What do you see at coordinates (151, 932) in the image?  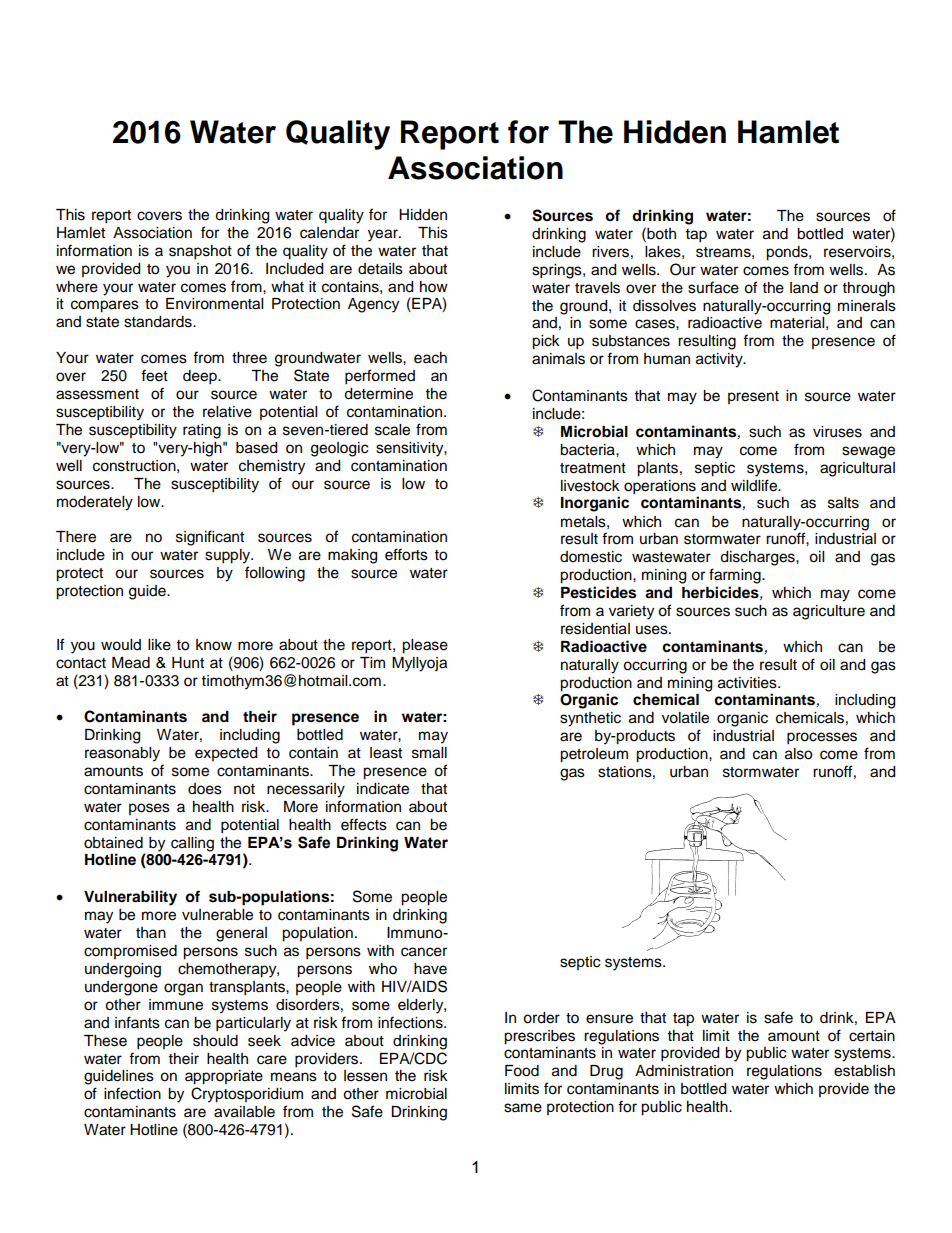 I see `than` at bounding box center [151, 932].
